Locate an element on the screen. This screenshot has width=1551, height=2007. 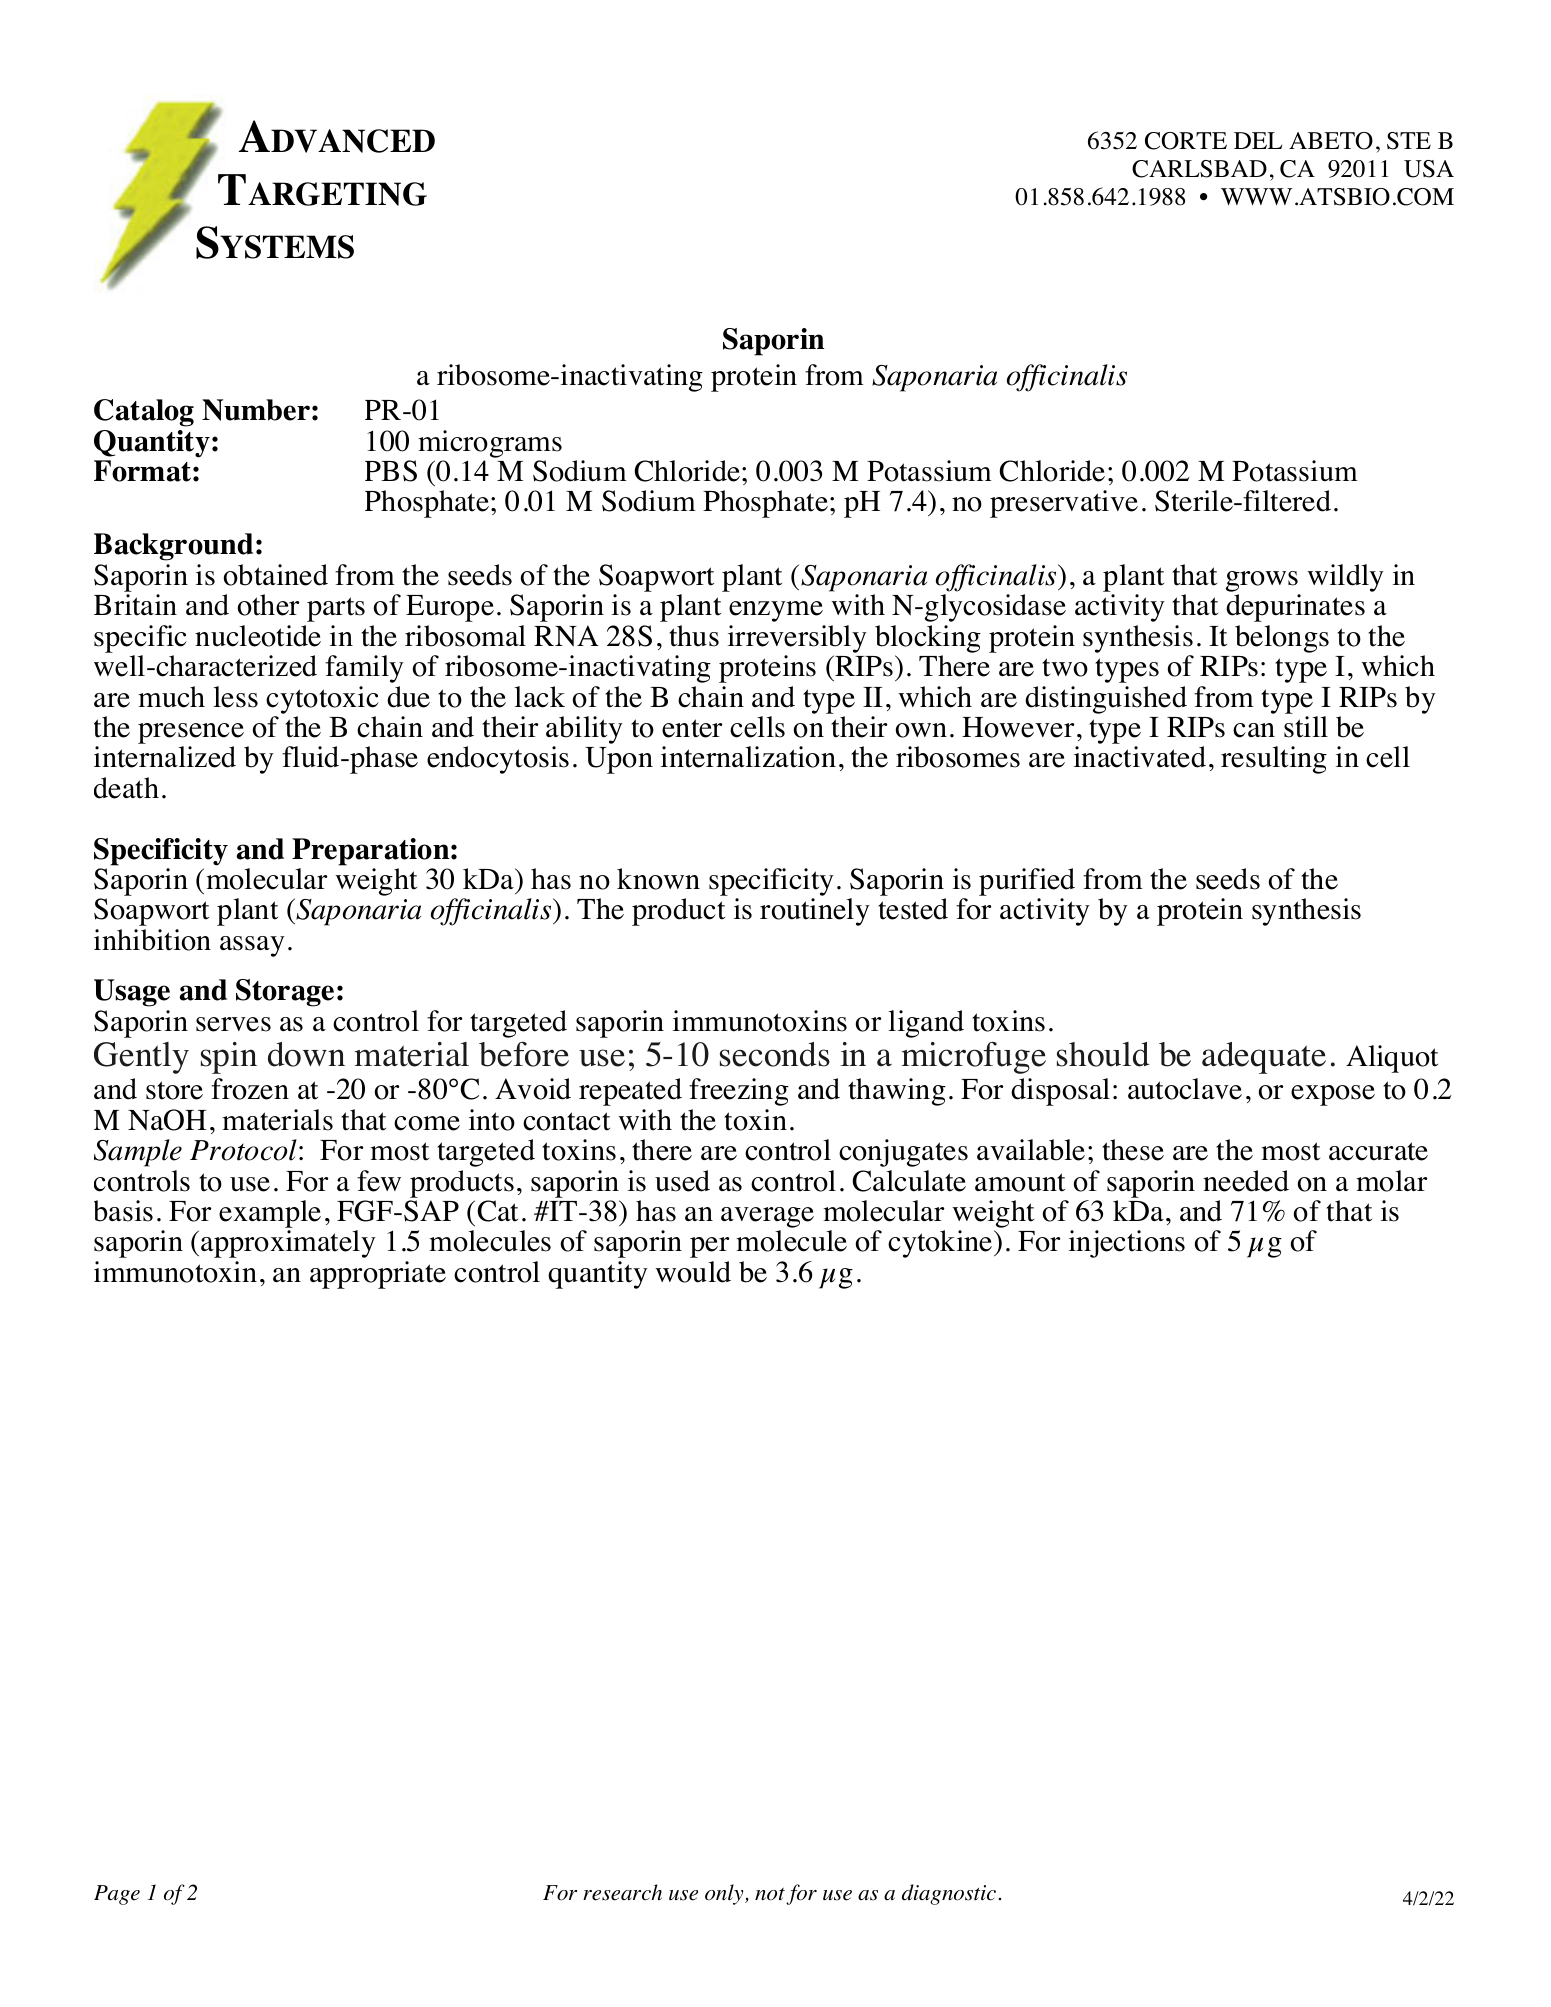
adequate is located at coordinates (1264, 1058).
